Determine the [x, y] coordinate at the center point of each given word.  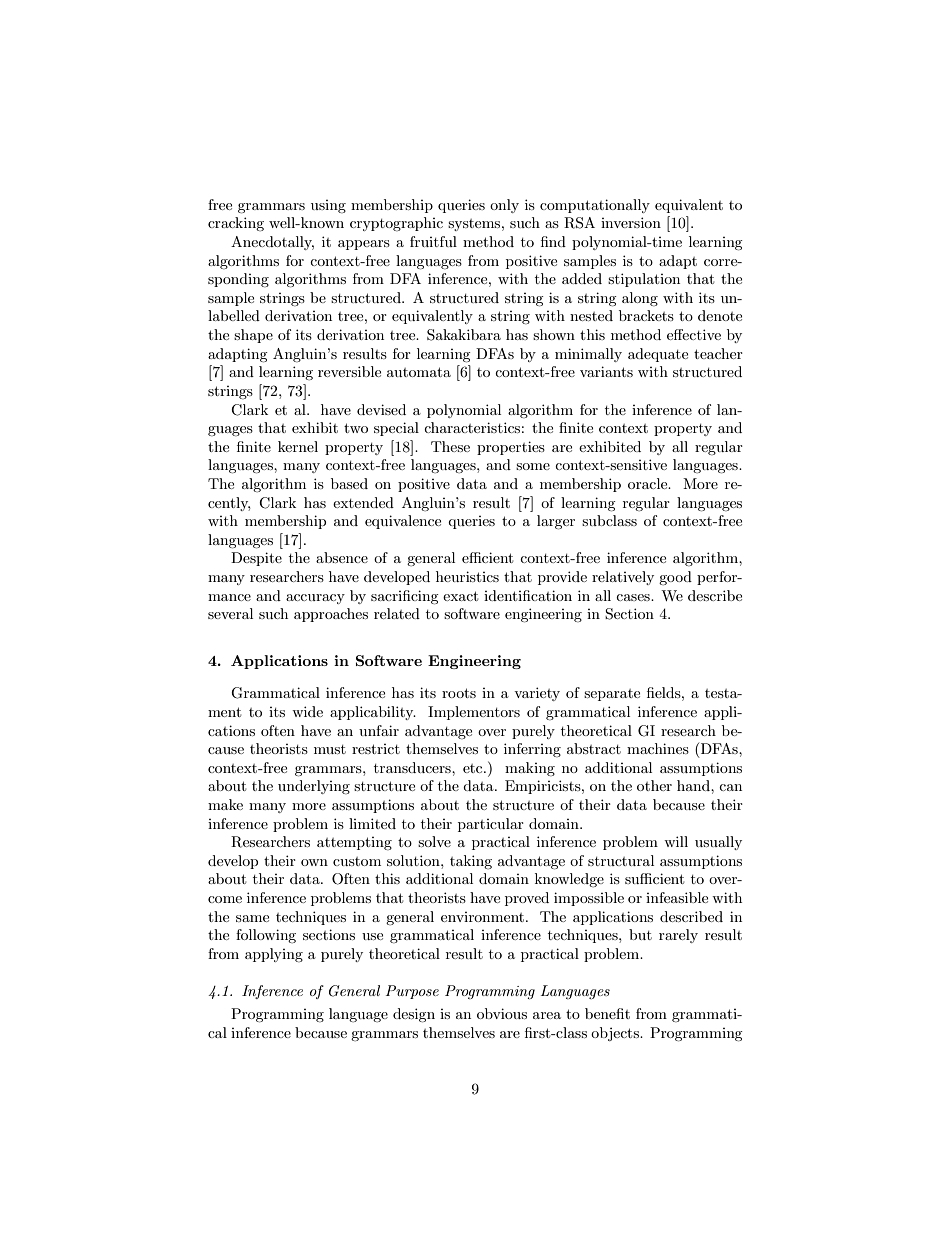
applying [274, 955]
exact [460, 596]
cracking [236, 224]
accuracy [315, 599]
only [504, 206]
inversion [631, 222]
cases [634, 597]
